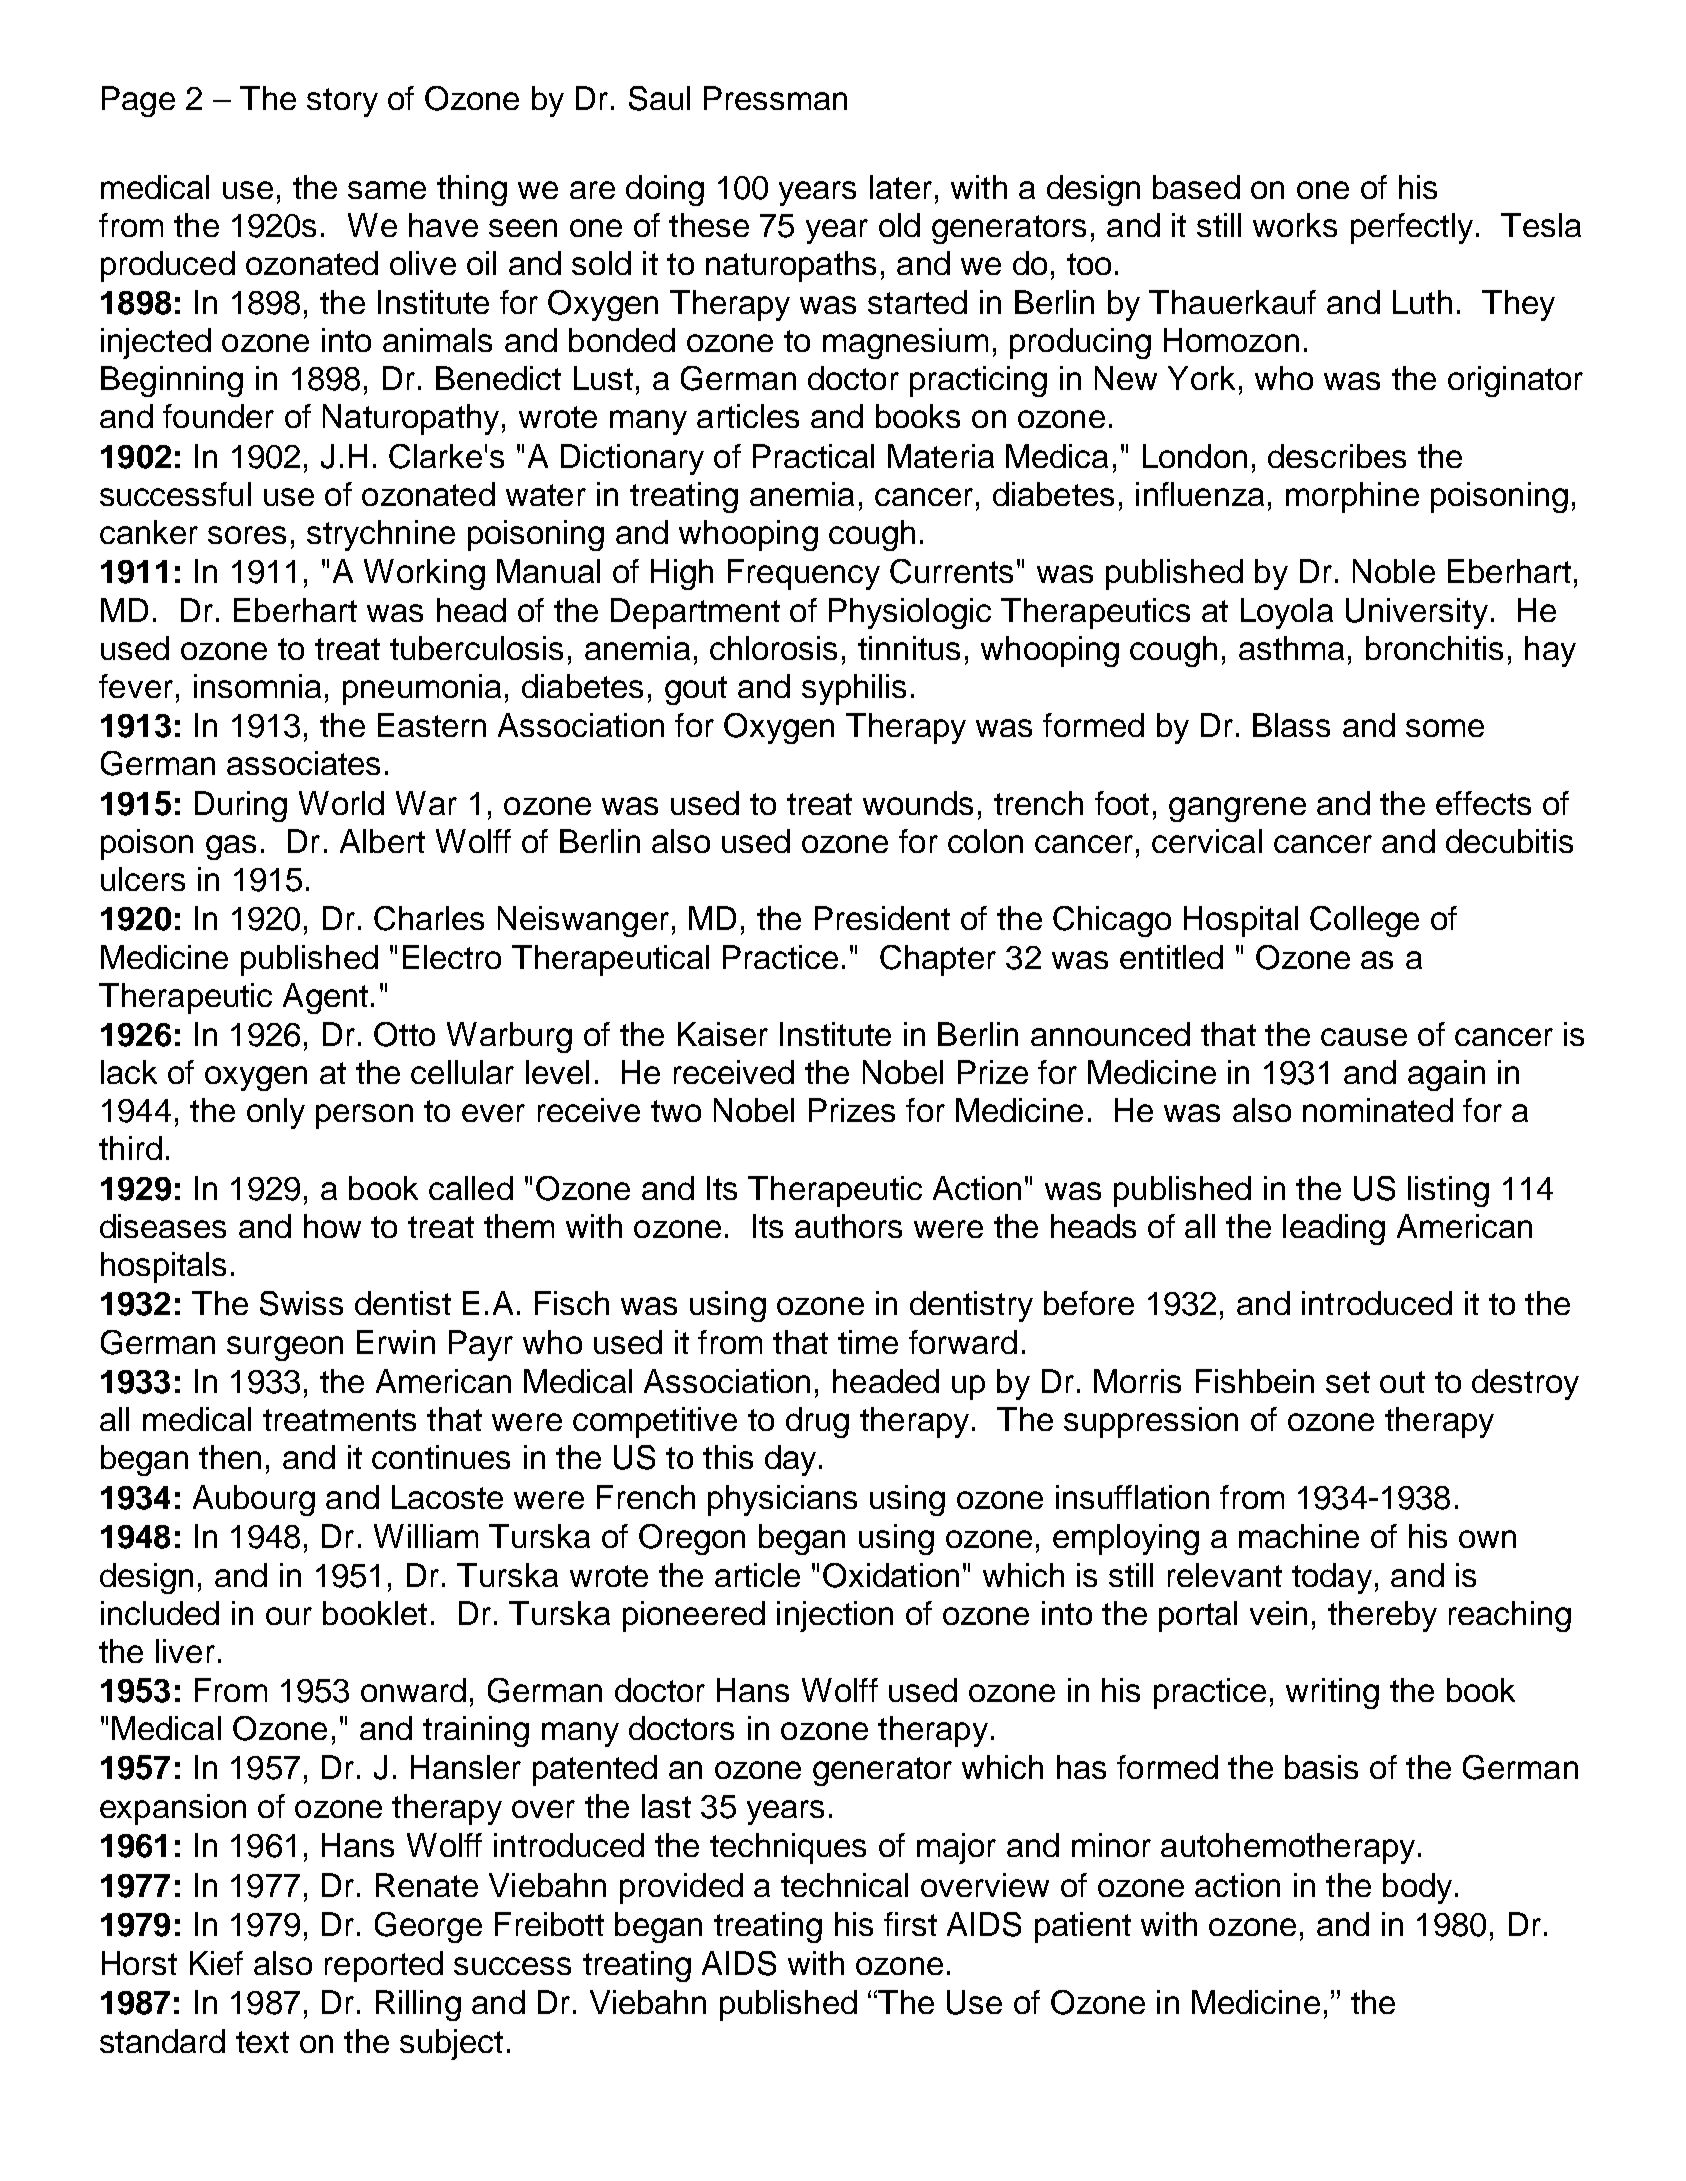 The image size is (1686, 2181). I want to click on later, so click(901, 187).
